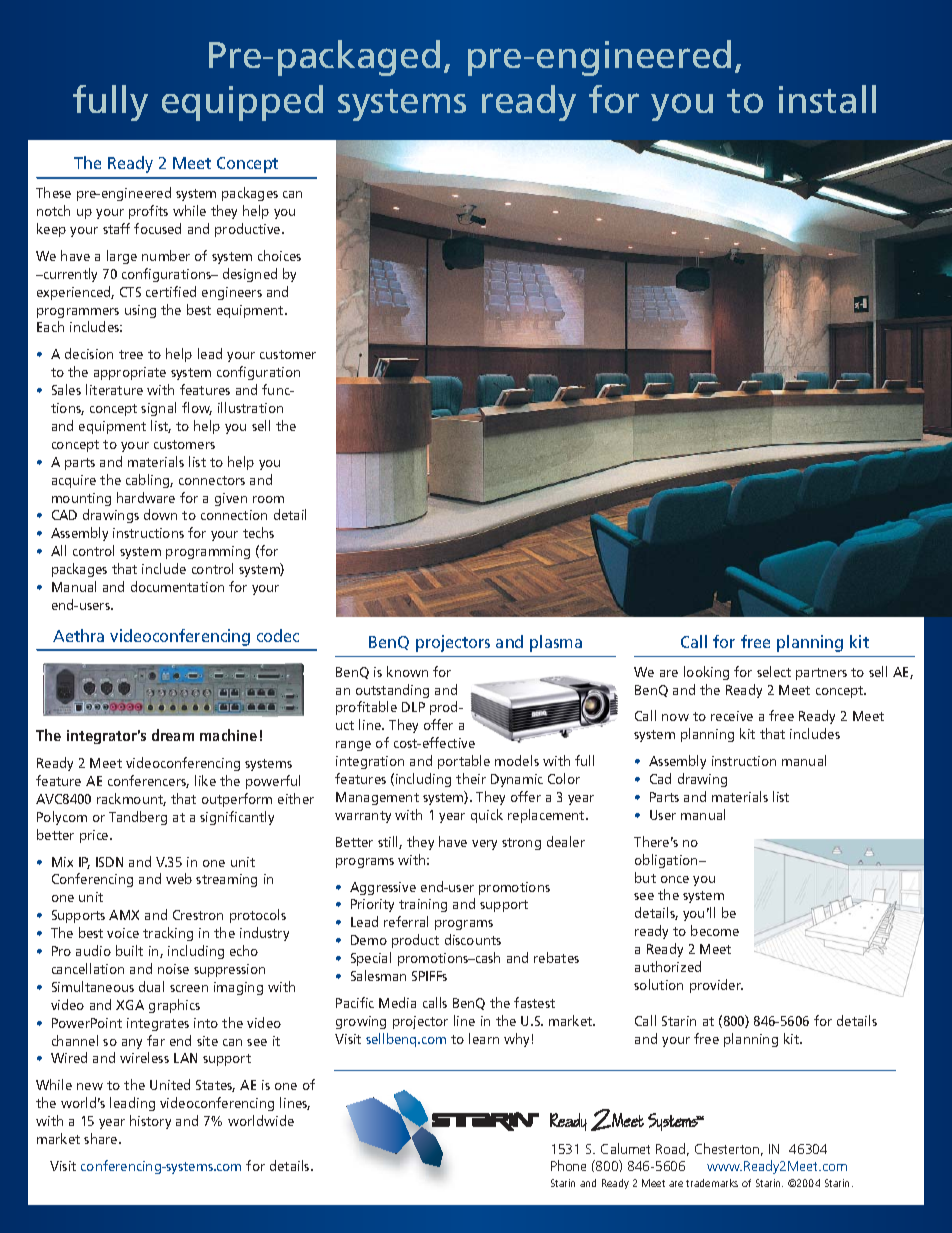 This screenshot has width=952, height=1233. I want to click on history, so click(150, 1122).
